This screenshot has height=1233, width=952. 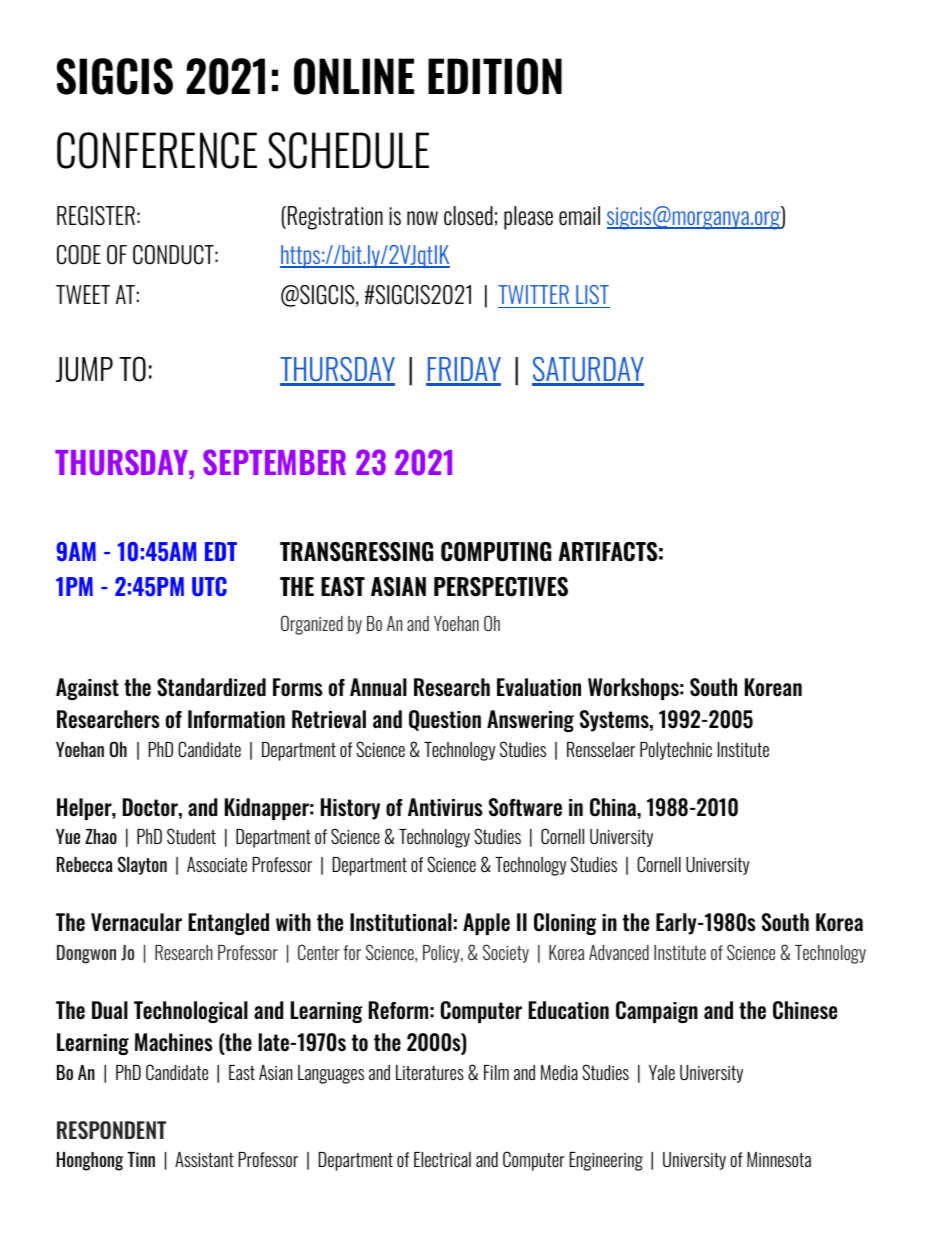 What do you see at coordinates (111, 1130) in the screenshot?
I see `RESPONDENT` at bounding box center [111, 1130].
